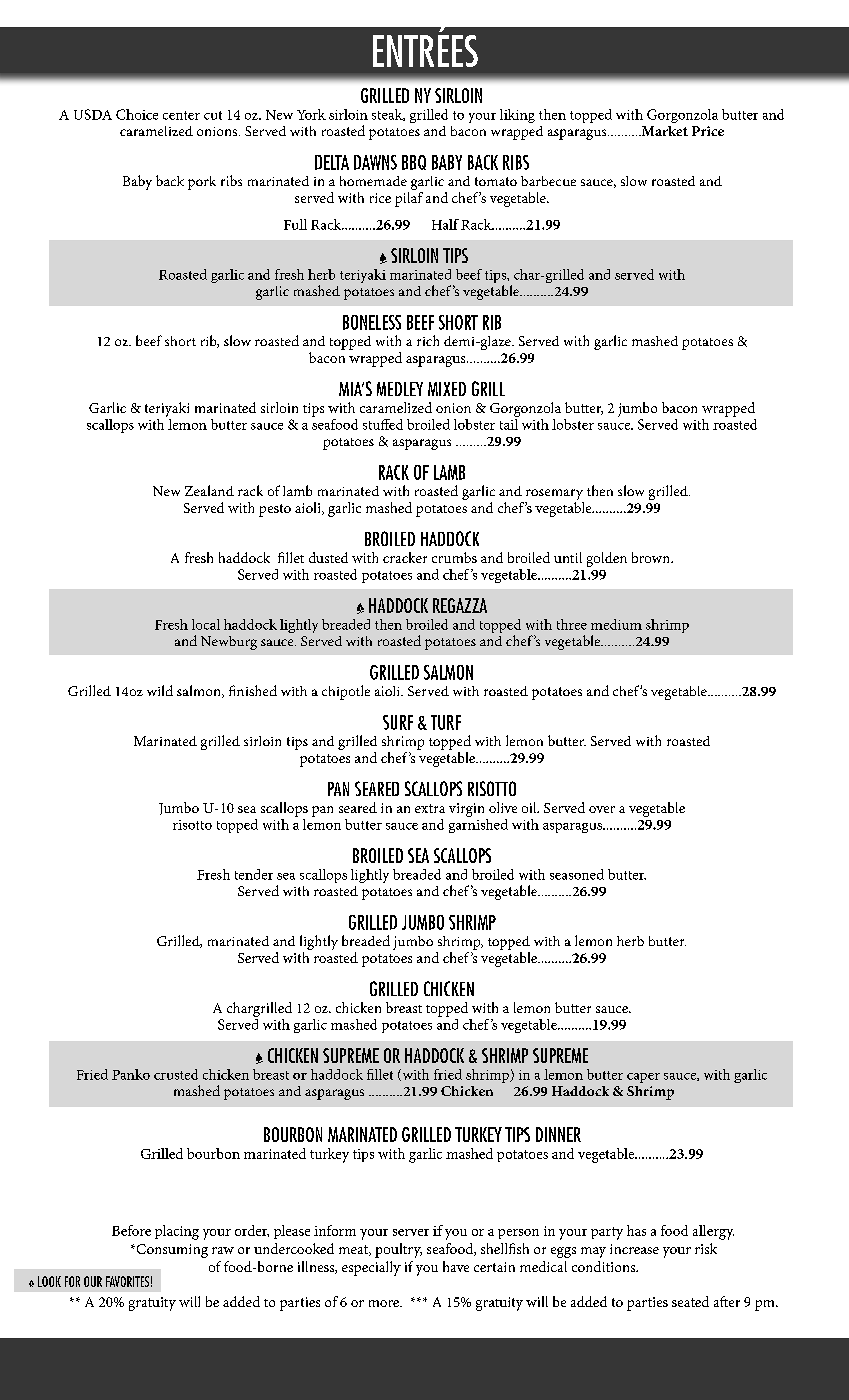 The height and width of the document is (1400, 849). Describe the element at coordinates (616, 624) in the document. I see `medium` at that location.
